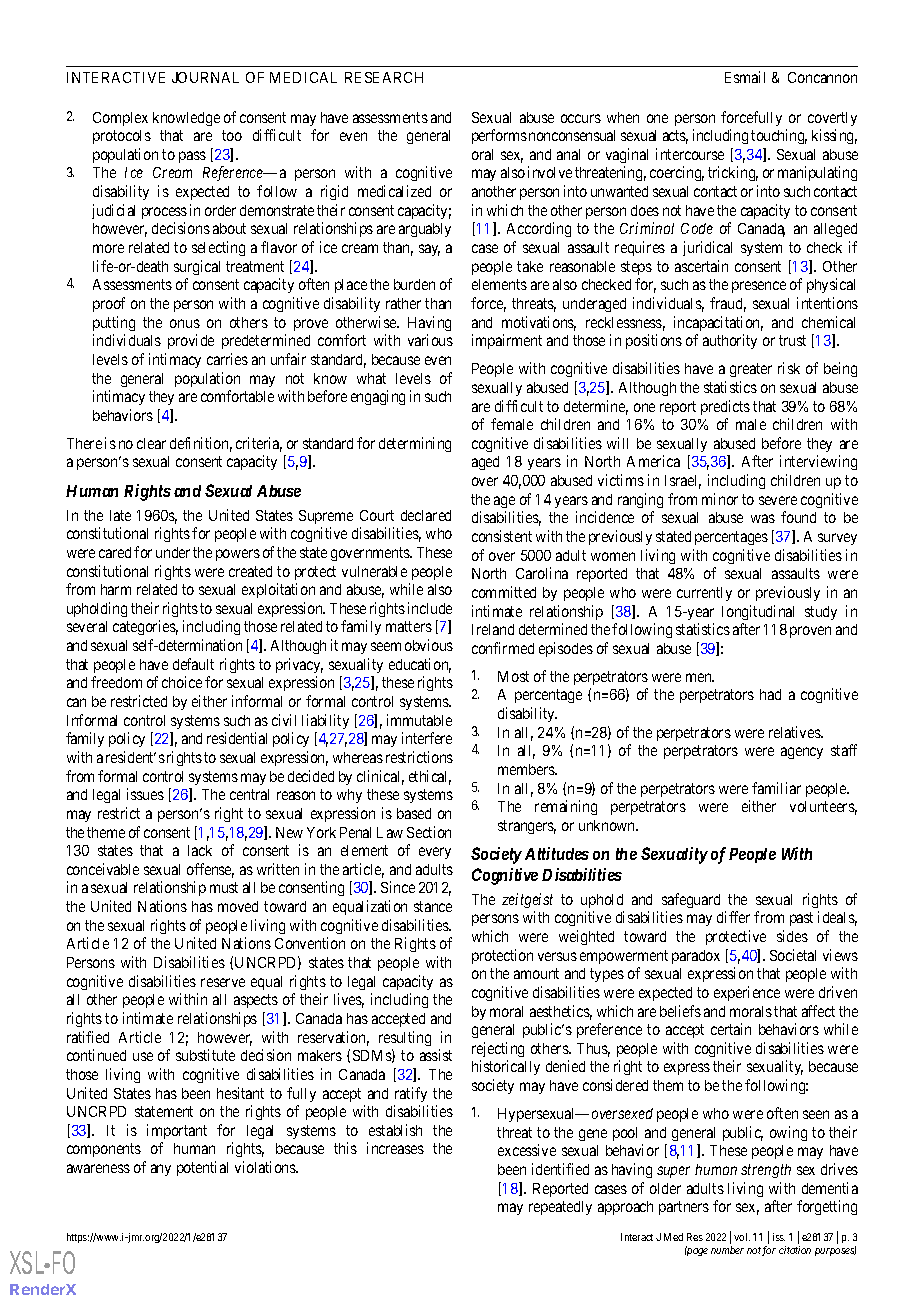 This page has width=924, height=1308. I want to click on repeatedly, so click(560, 1208).
